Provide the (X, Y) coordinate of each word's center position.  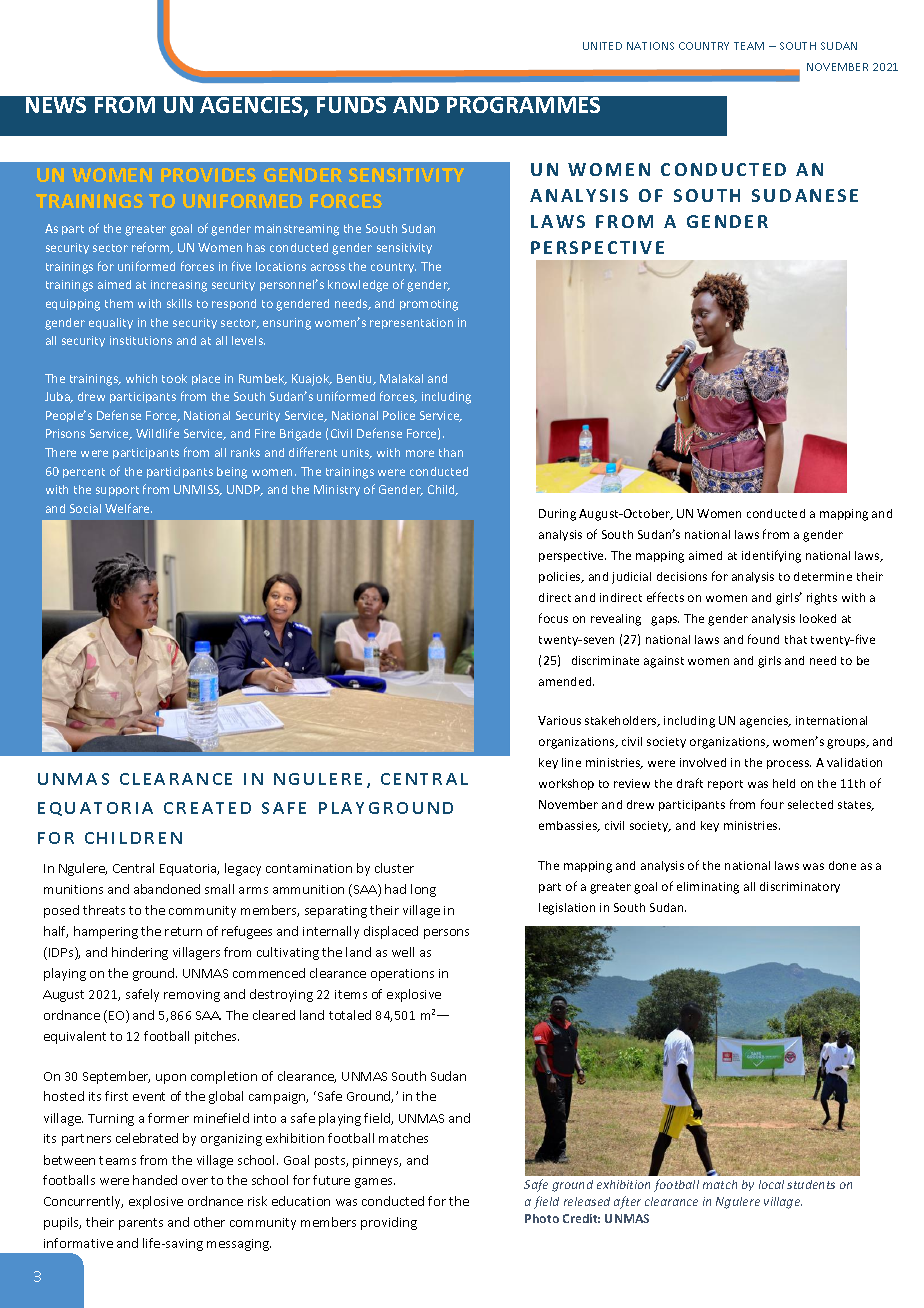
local (771, 1184)
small (219, 889)
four (772, 804)
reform (152, 248)
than (451, 452)
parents (141, 1224)
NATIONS (650, 46)
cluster (394, 868)
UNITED (602, 46)
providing (389, 1223)
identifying (771, 556)
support (117, 491)
